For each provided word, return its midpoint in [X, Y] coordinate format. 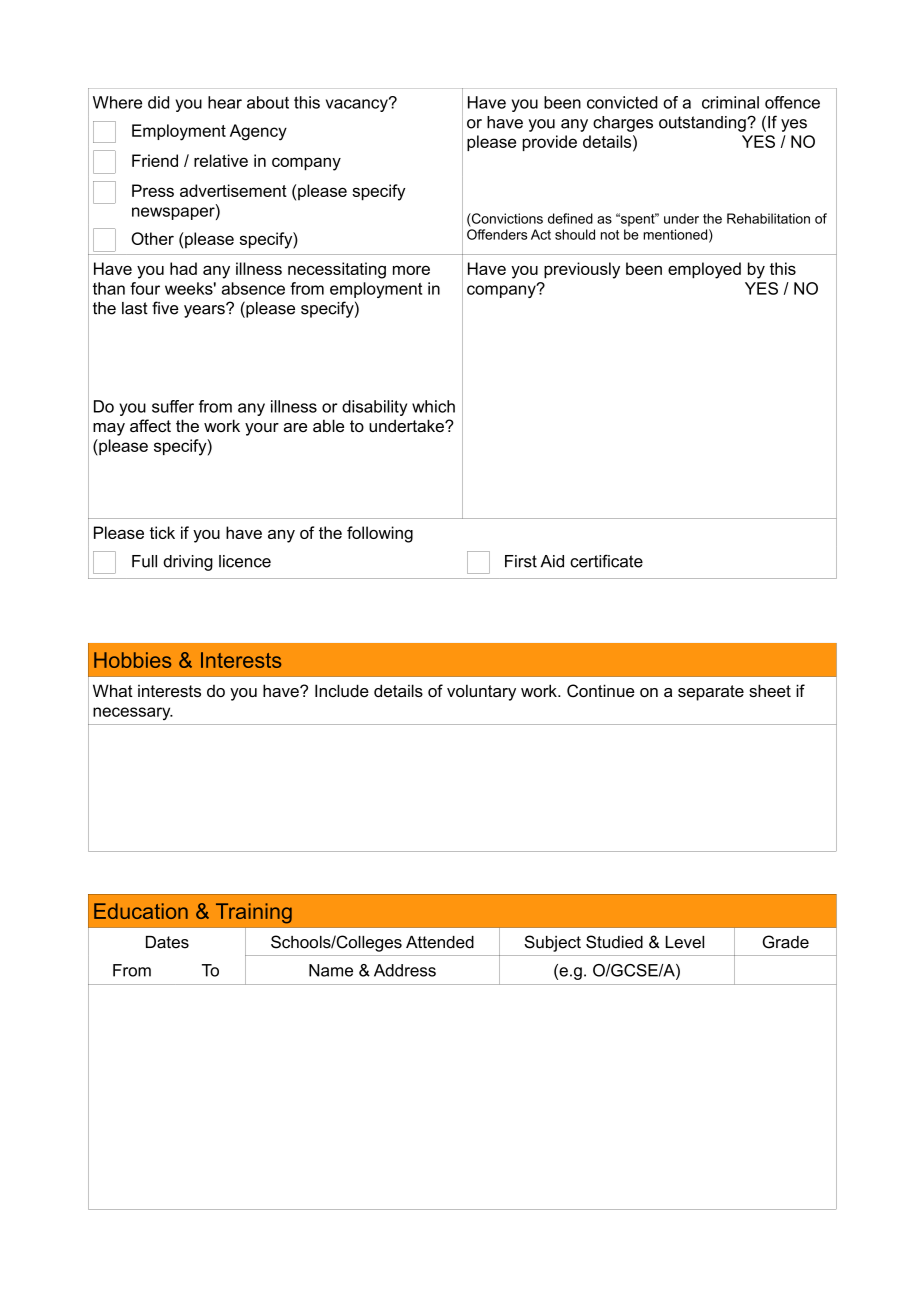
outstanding [703, 124]
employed [704, 270]
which [433, 406]
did [158, 102]
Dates [167, 942]
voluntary [481, 692]
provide [550, 143]
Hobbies [132, 660]
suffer [173, 406]
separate [711, 693]
